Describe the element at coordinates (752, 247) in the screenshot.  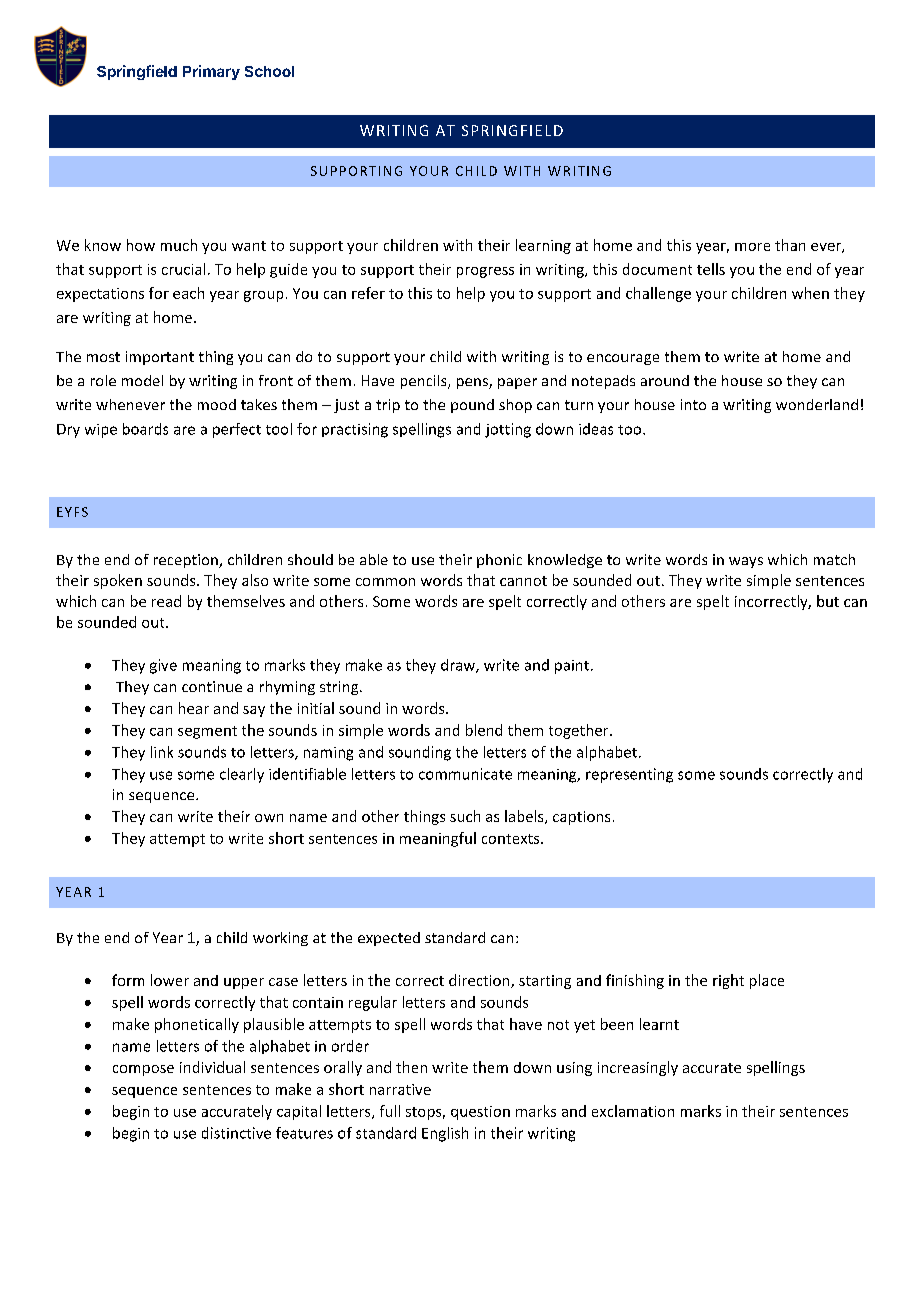
I see `more` at that location.
